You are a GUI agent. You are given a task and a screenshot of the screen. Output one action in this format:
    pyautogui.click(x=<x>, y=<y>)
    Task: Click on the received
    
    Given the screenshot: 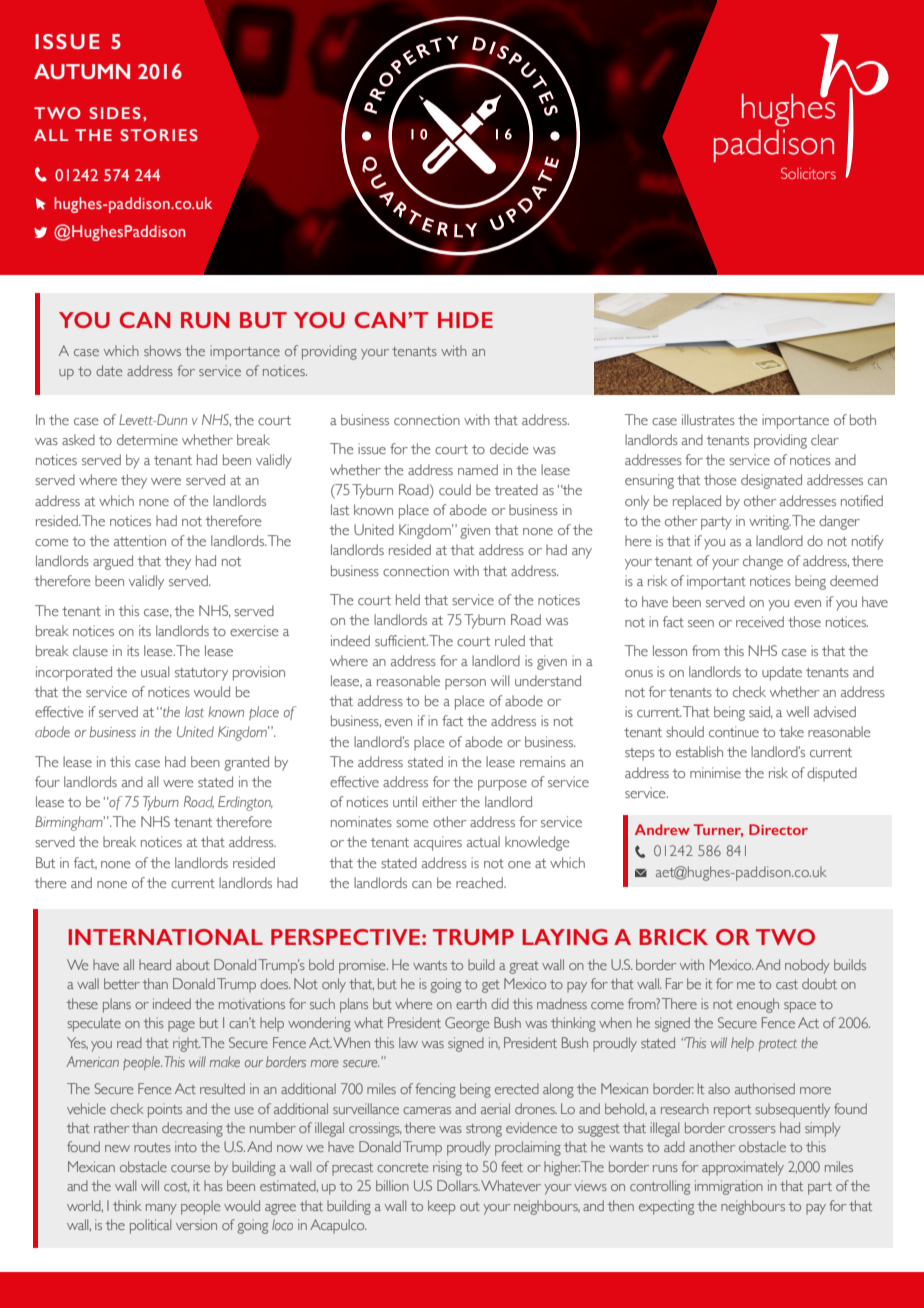 What is the action you would take?
    pyautogui.click(x=760, y=621)
